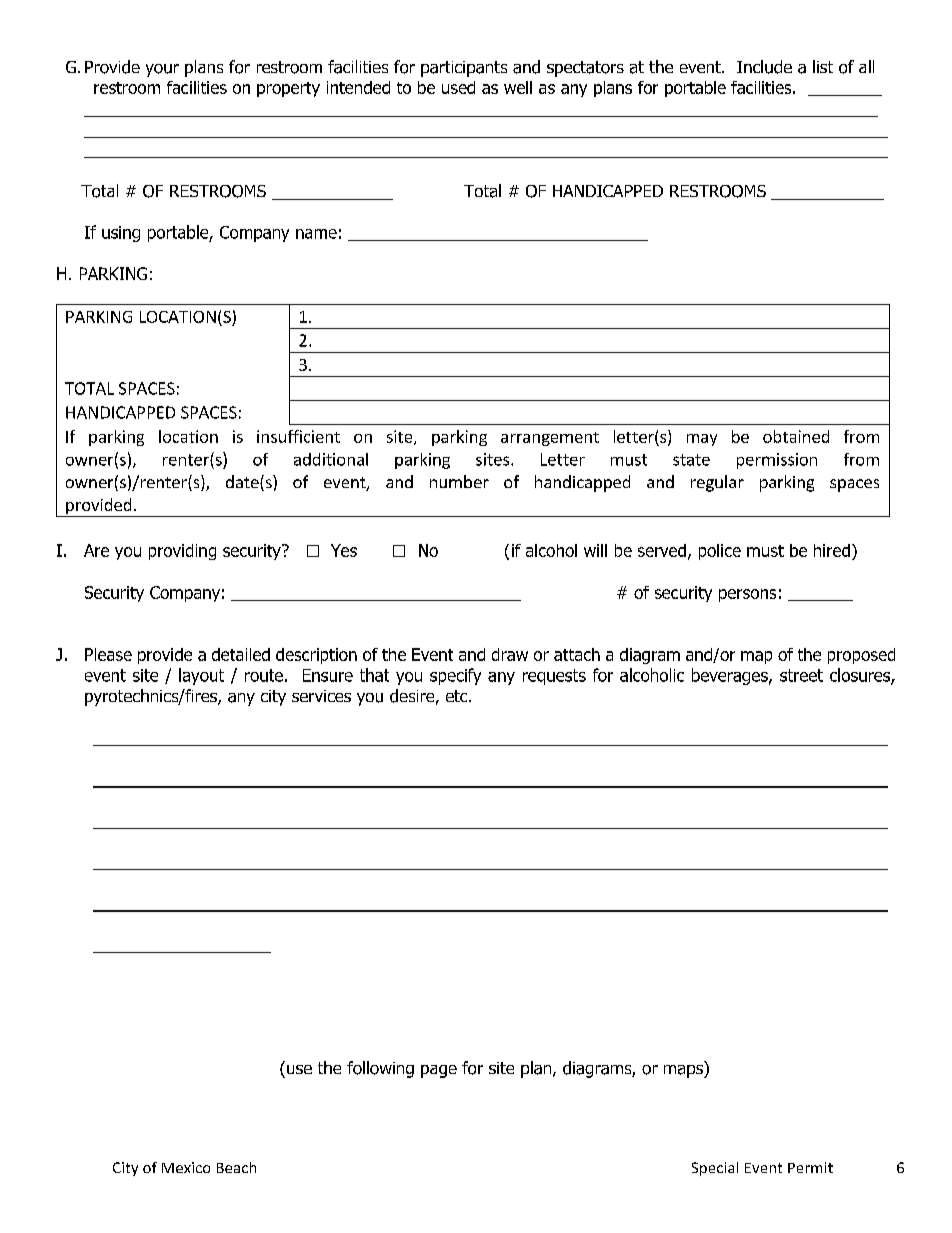 This screenshot has height=1233, width=952. What do you see at coordinates (458, 87) in the screenshot?
I see `used` at bounding box center [458, 87].
